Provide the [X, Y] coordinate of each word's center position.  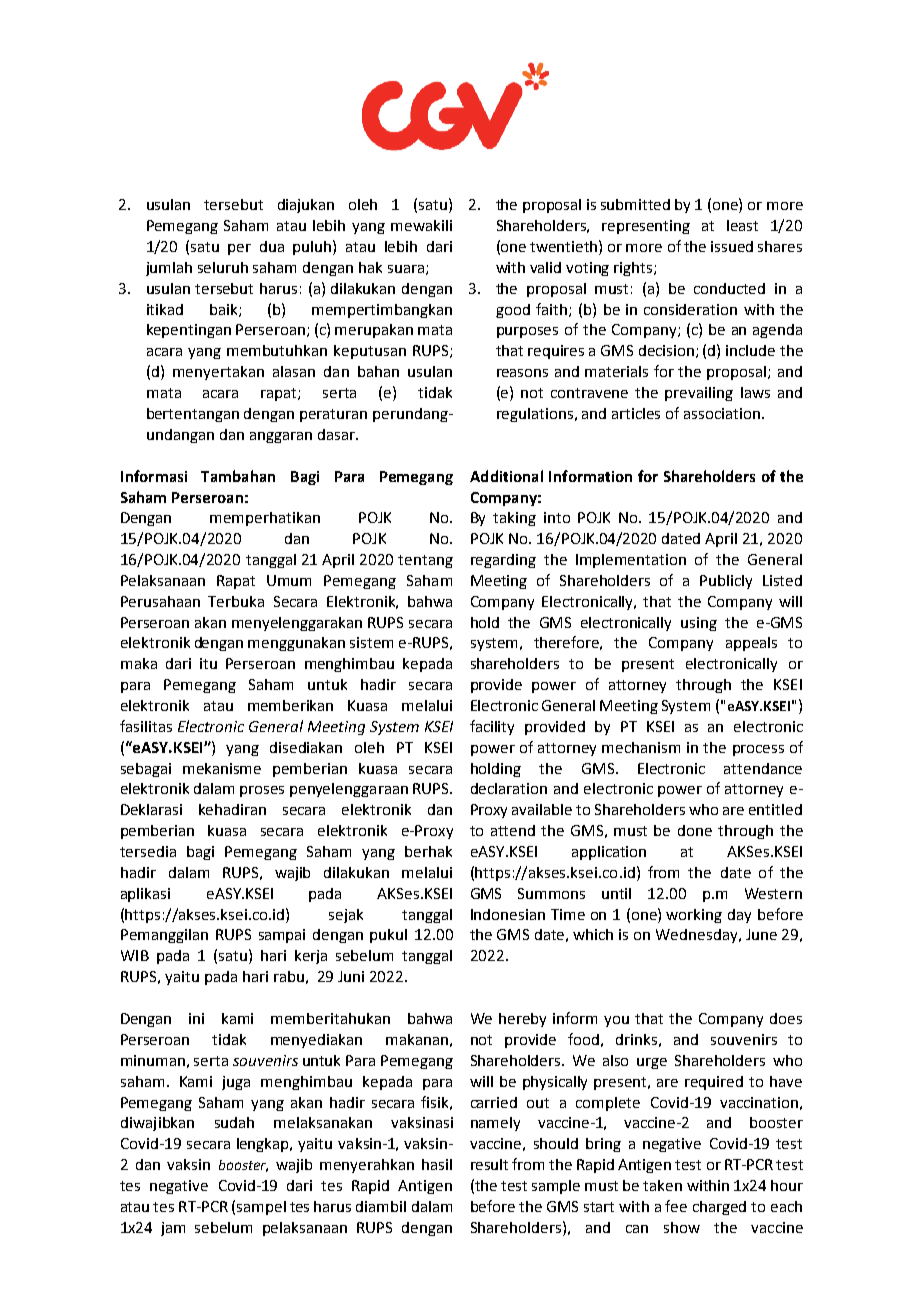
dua [272, 246]
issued [732, 246]
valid [545, 267]
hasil [437, 1164]
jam [173, 1229]
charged [719, 1208]
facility [492, 727]
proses [262, 791]
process [758, 750]
